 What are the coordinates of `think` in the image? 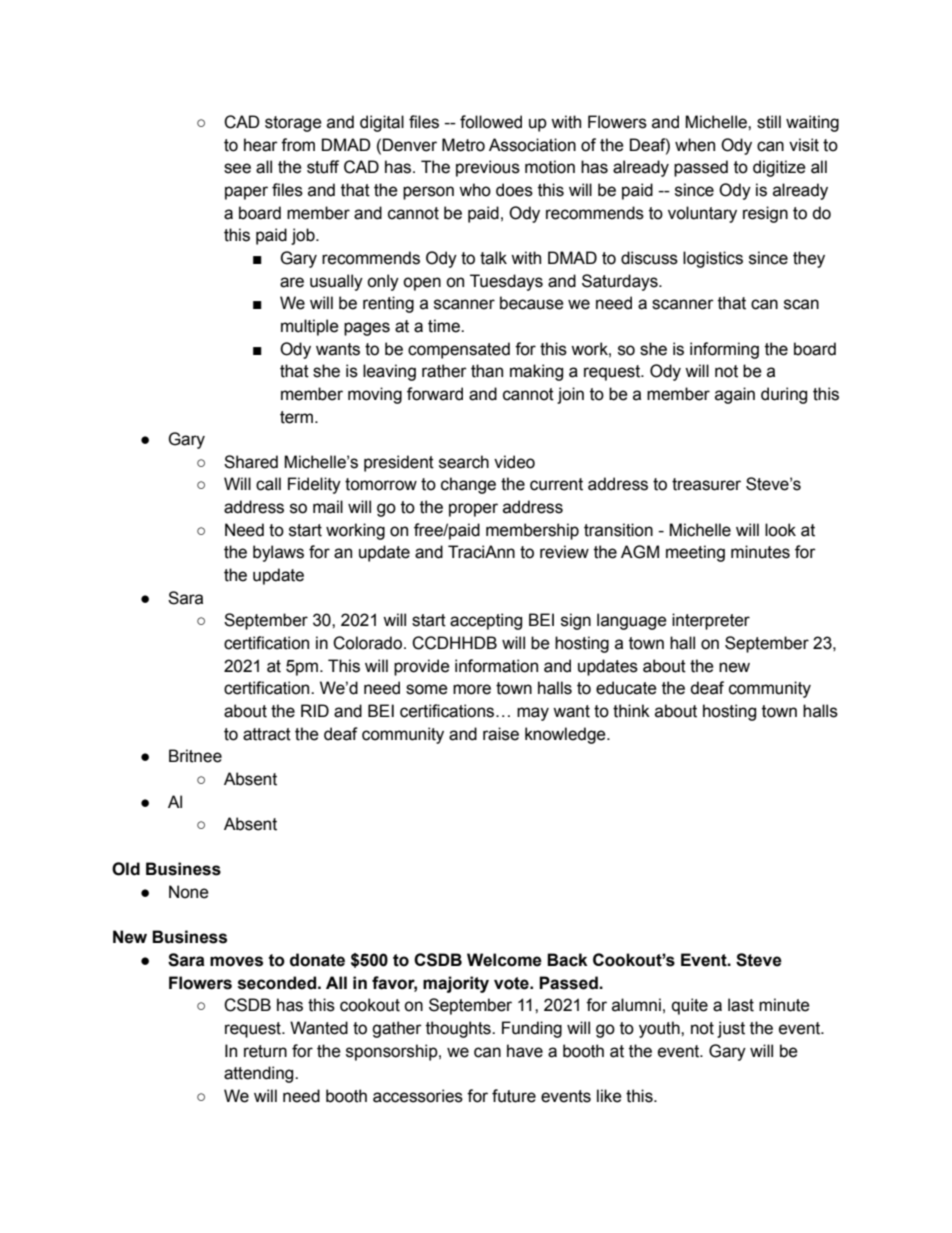 It's located at (631, 711).
